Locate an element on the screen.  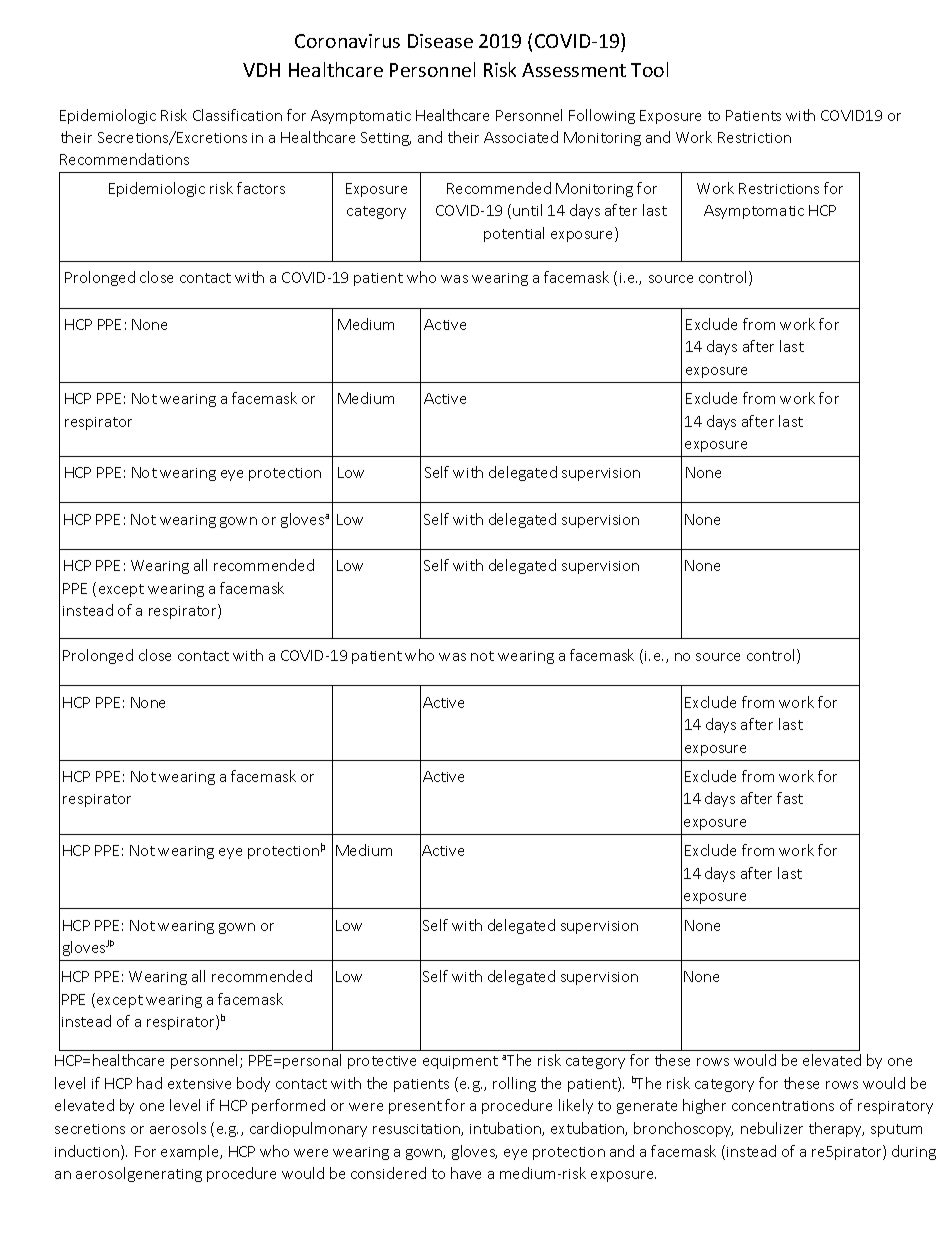
equipment is located at coordinates (460, 1062).
